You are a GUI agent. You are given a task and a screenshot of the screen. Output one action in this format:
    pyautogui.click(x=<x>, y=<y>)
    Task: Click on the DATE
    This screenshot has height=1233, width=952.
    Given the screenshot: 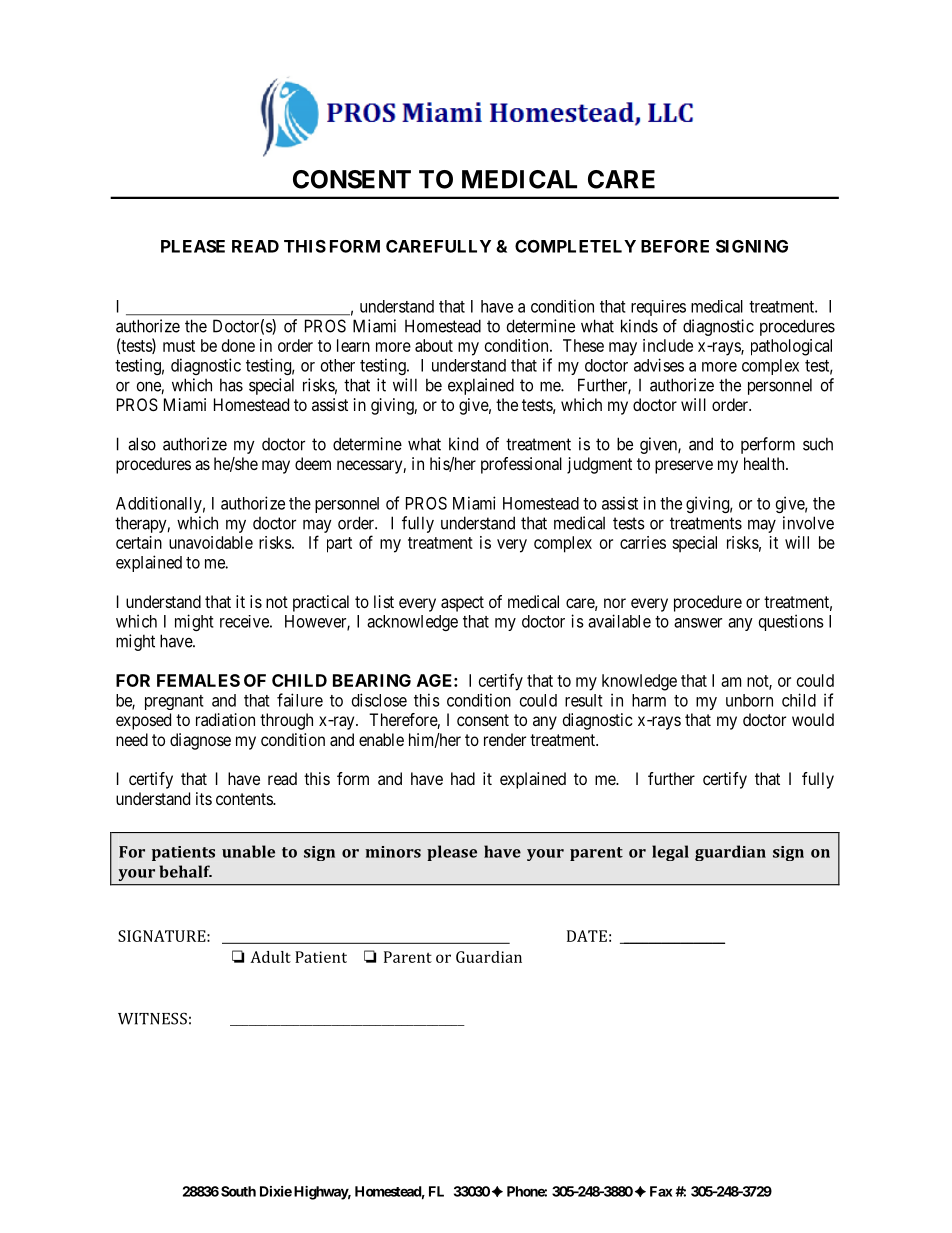 What is the action you would take?
    pyautogui.click(x=587, y=936)
